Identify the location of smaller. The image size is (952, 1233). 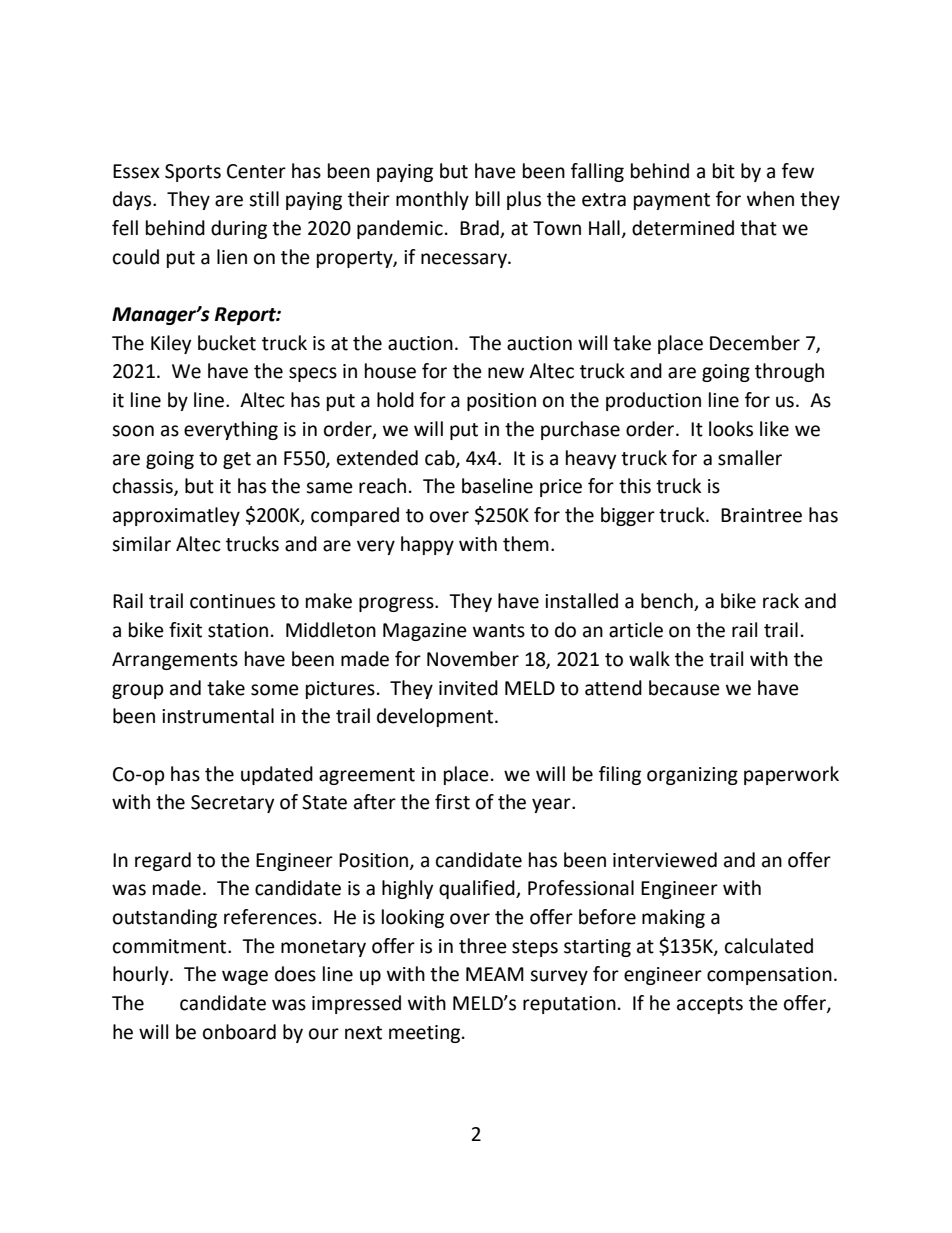
(750, 458).
